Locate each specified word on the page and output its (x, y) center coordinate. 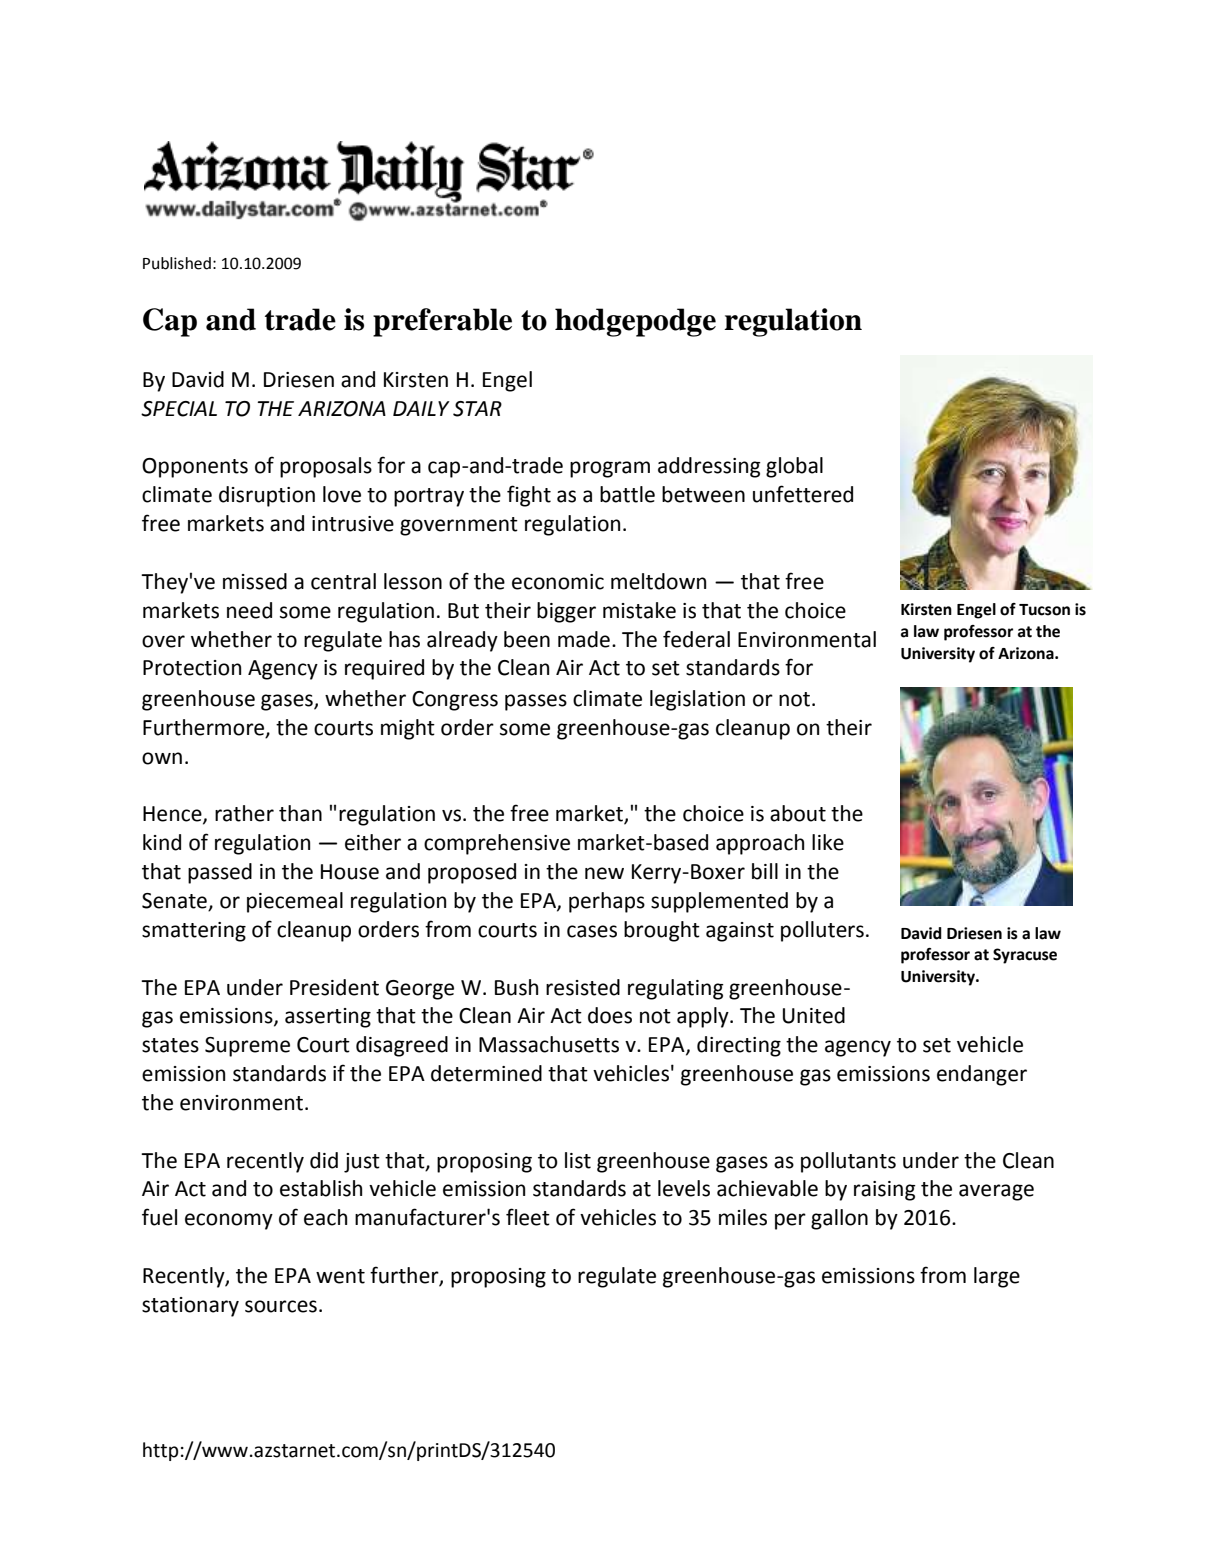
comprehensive (497, 844)
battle (627, 494)
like (828, 842)
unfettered (803, 494)
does (610, 1015)
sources (281, 1306)
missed (255, 581)
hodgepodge (635, 322)
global (794, 467)
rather (244, 813)
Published (177, 263)
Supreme (247, 1047)
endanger (982, 1075)
